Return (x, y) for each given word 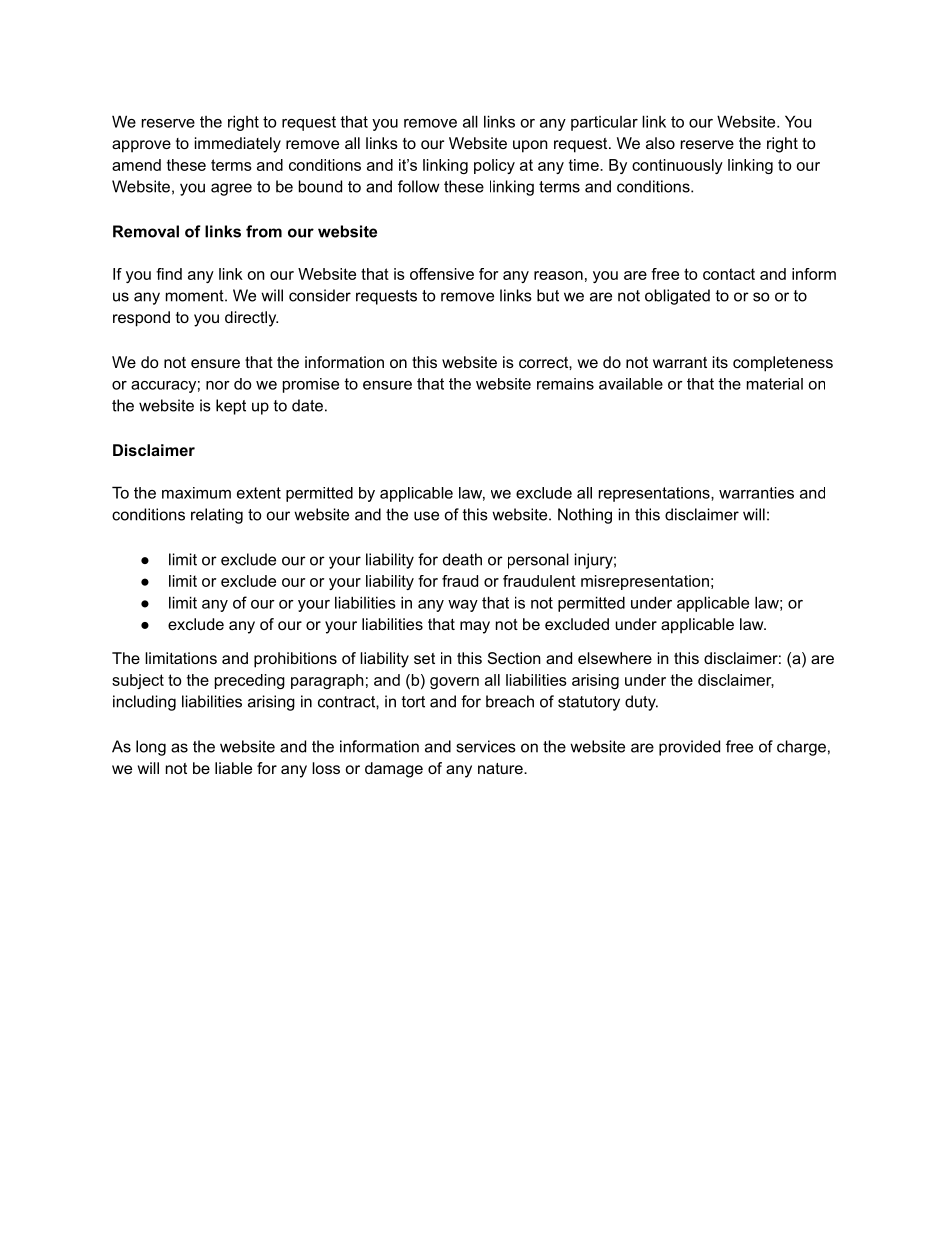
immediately (238, 145)
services (486, 746)
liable (233, 768)
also (660, 143)
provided (689, 748)
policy (494, 166)
